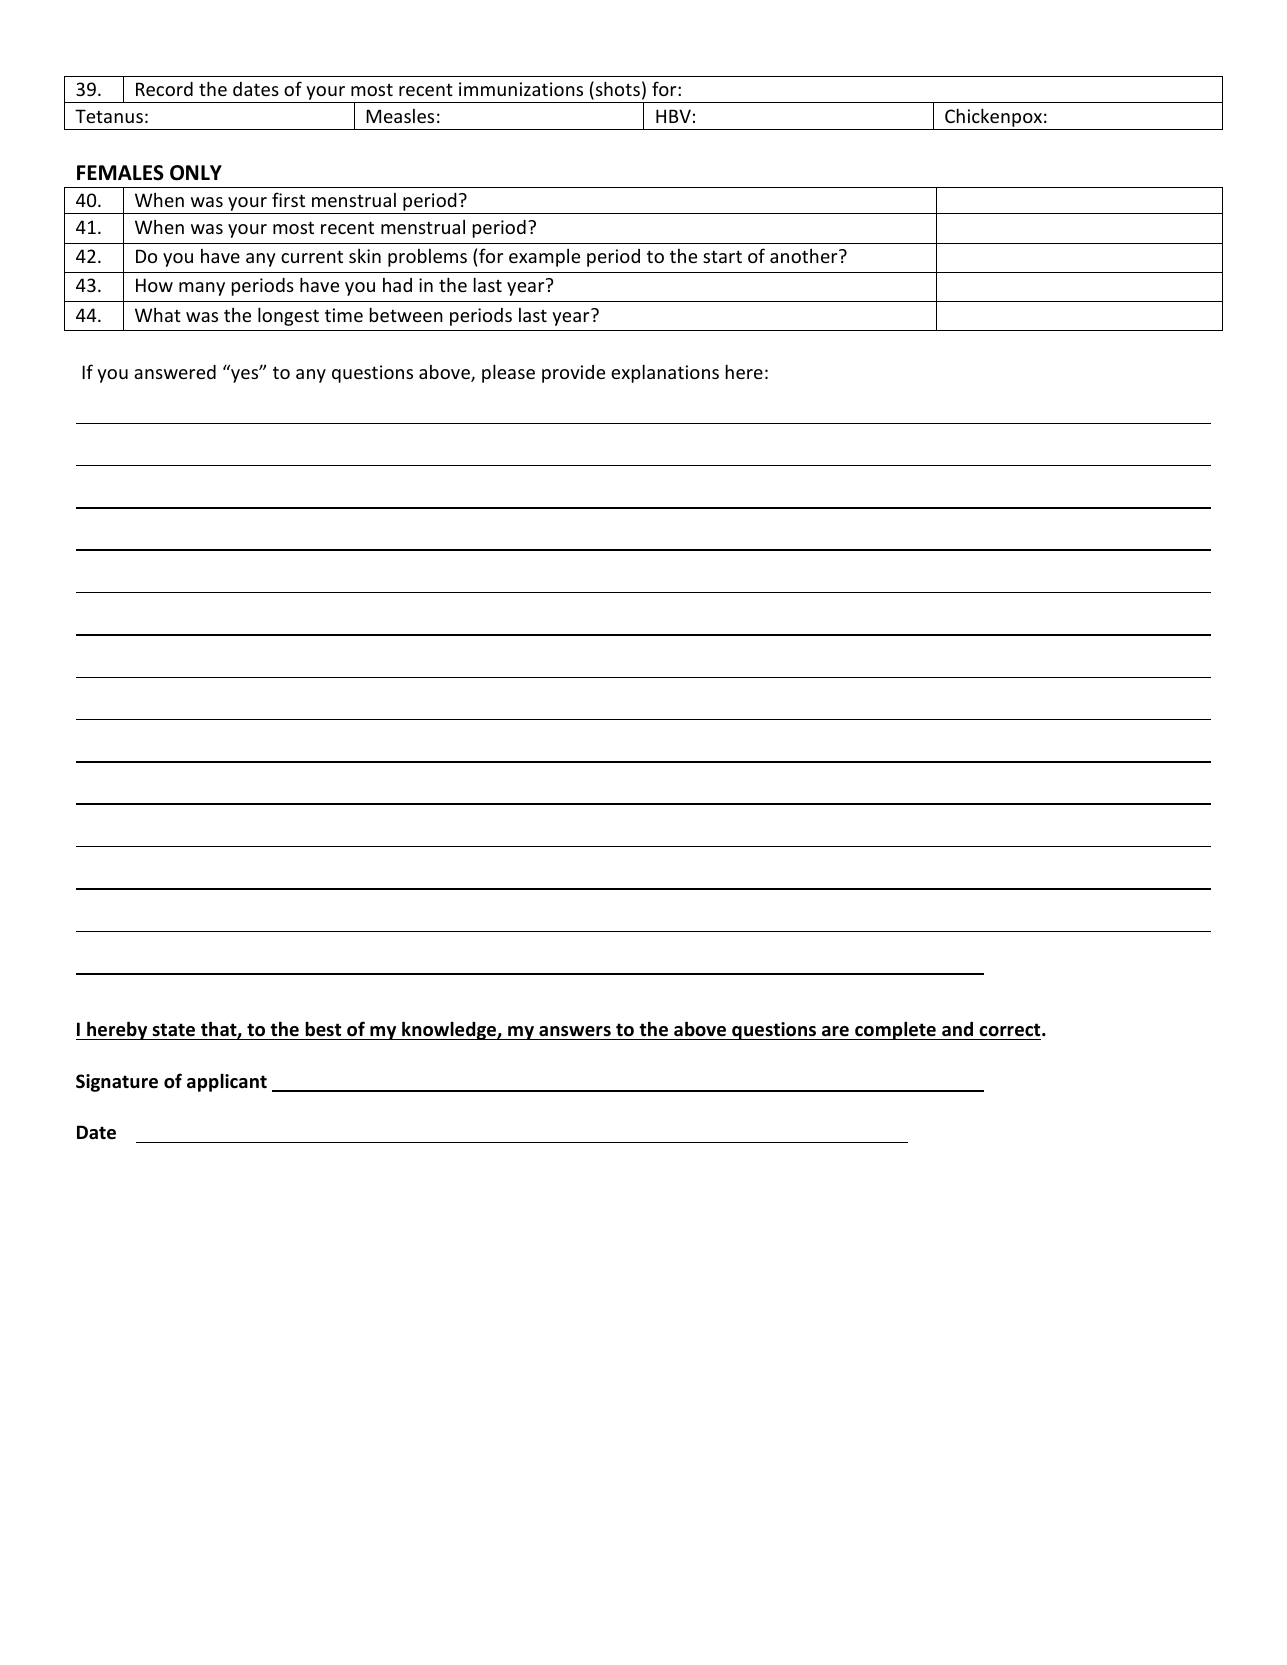 The width and height of the page is (1287, 1665). What do you see at coordinates (164, 89) in the page?
I see `Record` at bounding box center [164, 89].
